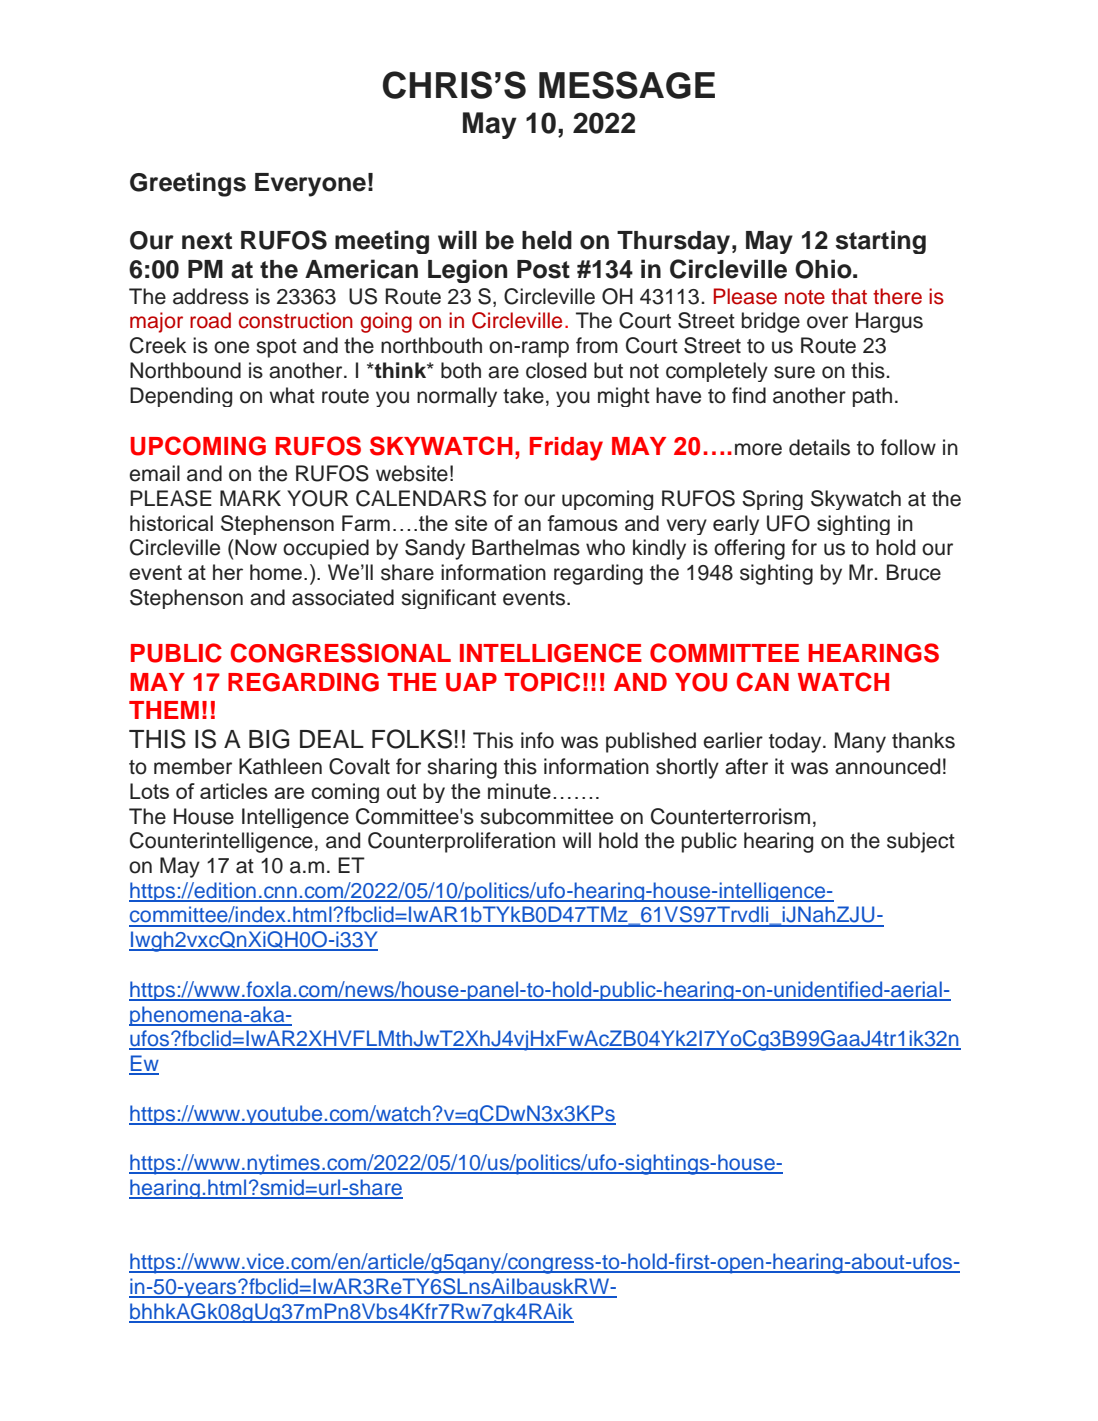  What do you see at coordinates (149, 791) in the screenshot?
I see `Lots` at bounding box center [149, 791].
